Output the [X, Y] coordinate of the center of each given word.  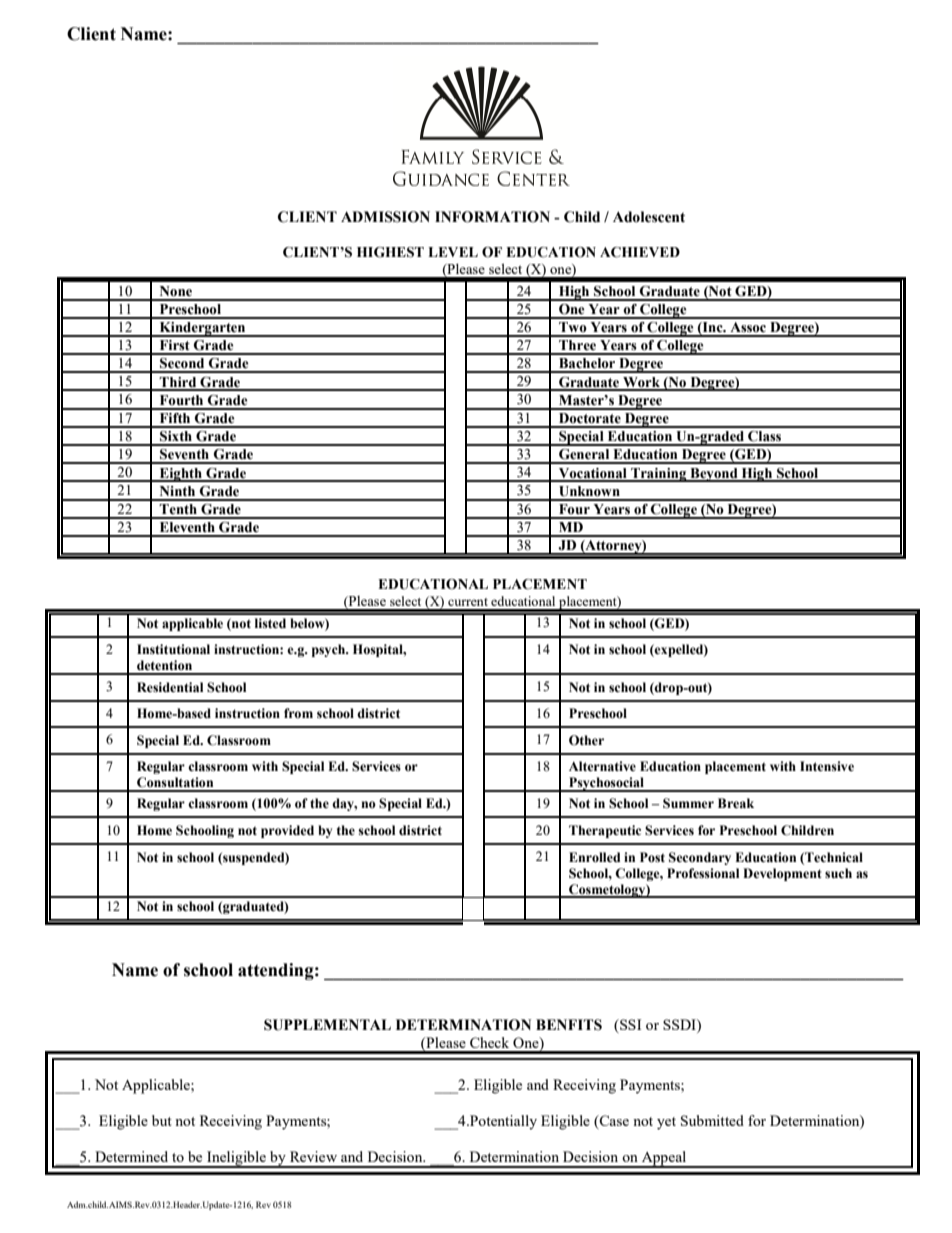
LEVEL [453, 252]
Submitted [712, 1120]
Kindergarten [202, 329]
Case [613, 1121]
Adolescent [649, 217]
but [162, 1120]
